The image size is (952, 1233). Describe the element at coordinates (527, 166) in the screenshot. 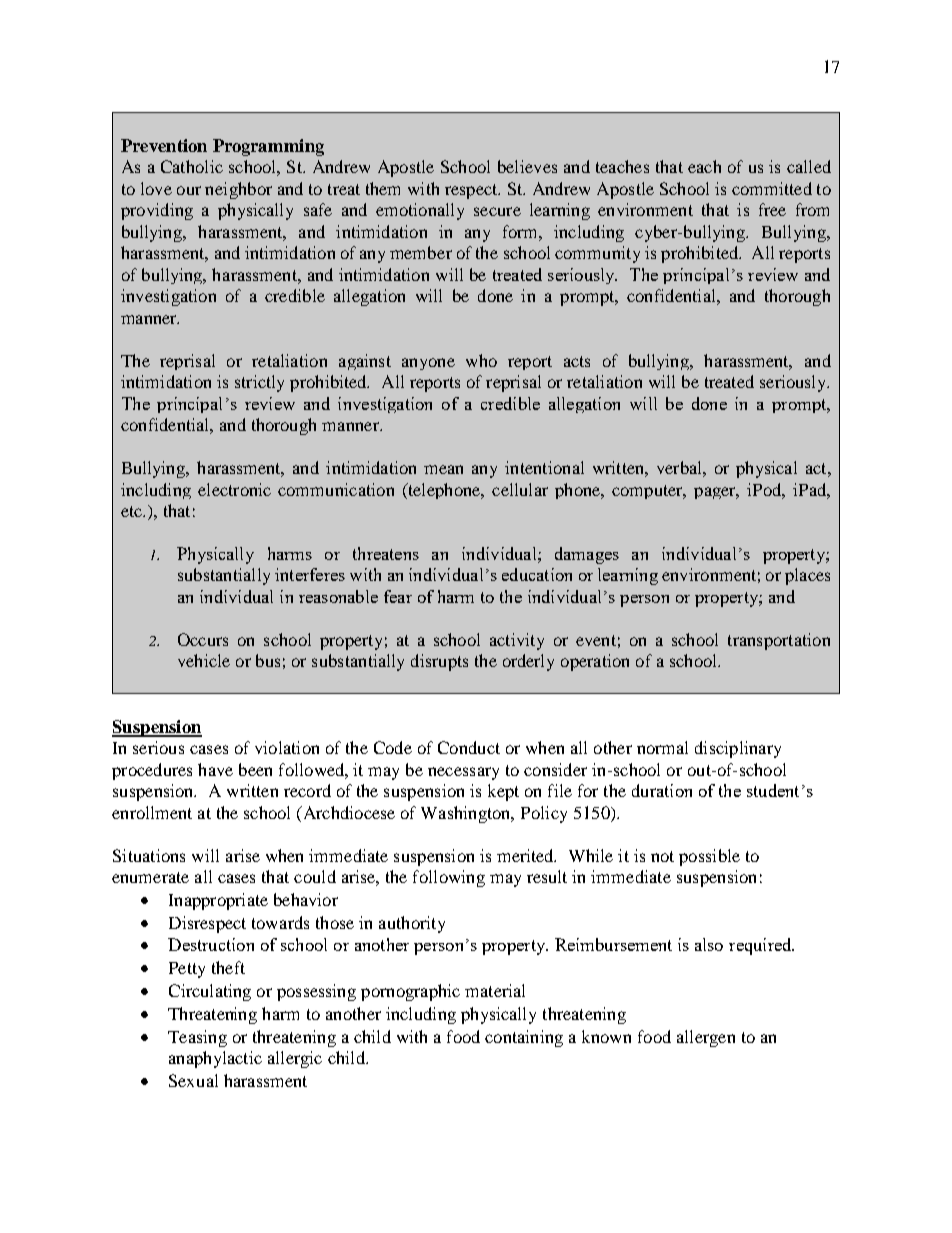

I see `believes` at that location.
